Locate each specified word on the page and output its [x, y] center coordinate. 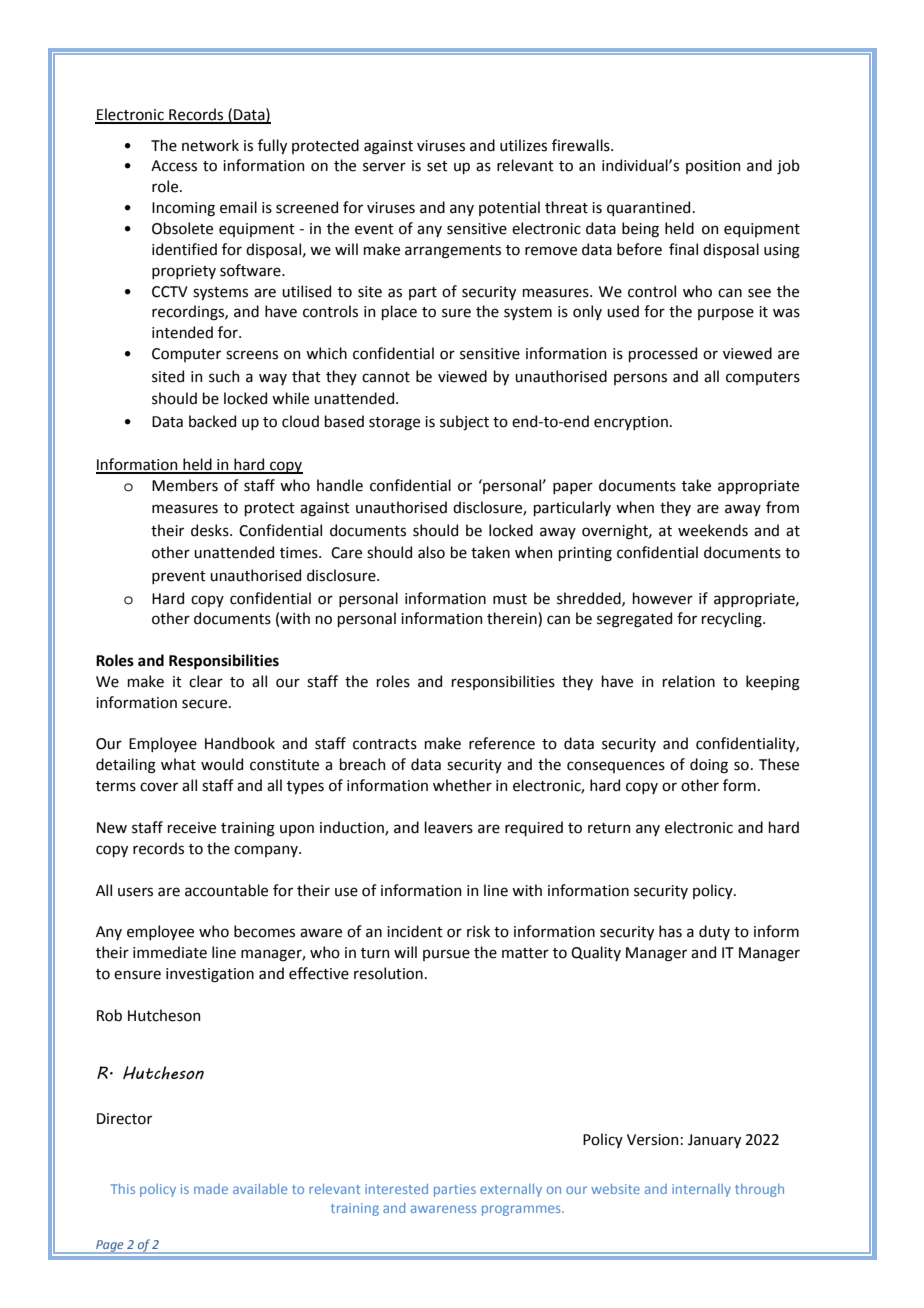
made [211, 1189]
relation [689, 681]
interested [396, 1189]
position [713, 167]
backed [212, 421]
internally [701, 1190]
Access [174, 166]
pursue [446, 955]
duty [714, 932]
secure [204, 704]
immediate [170, 952]
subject [464, 422]
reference [502, 743]
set [437, 166]
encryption [631, 423]
